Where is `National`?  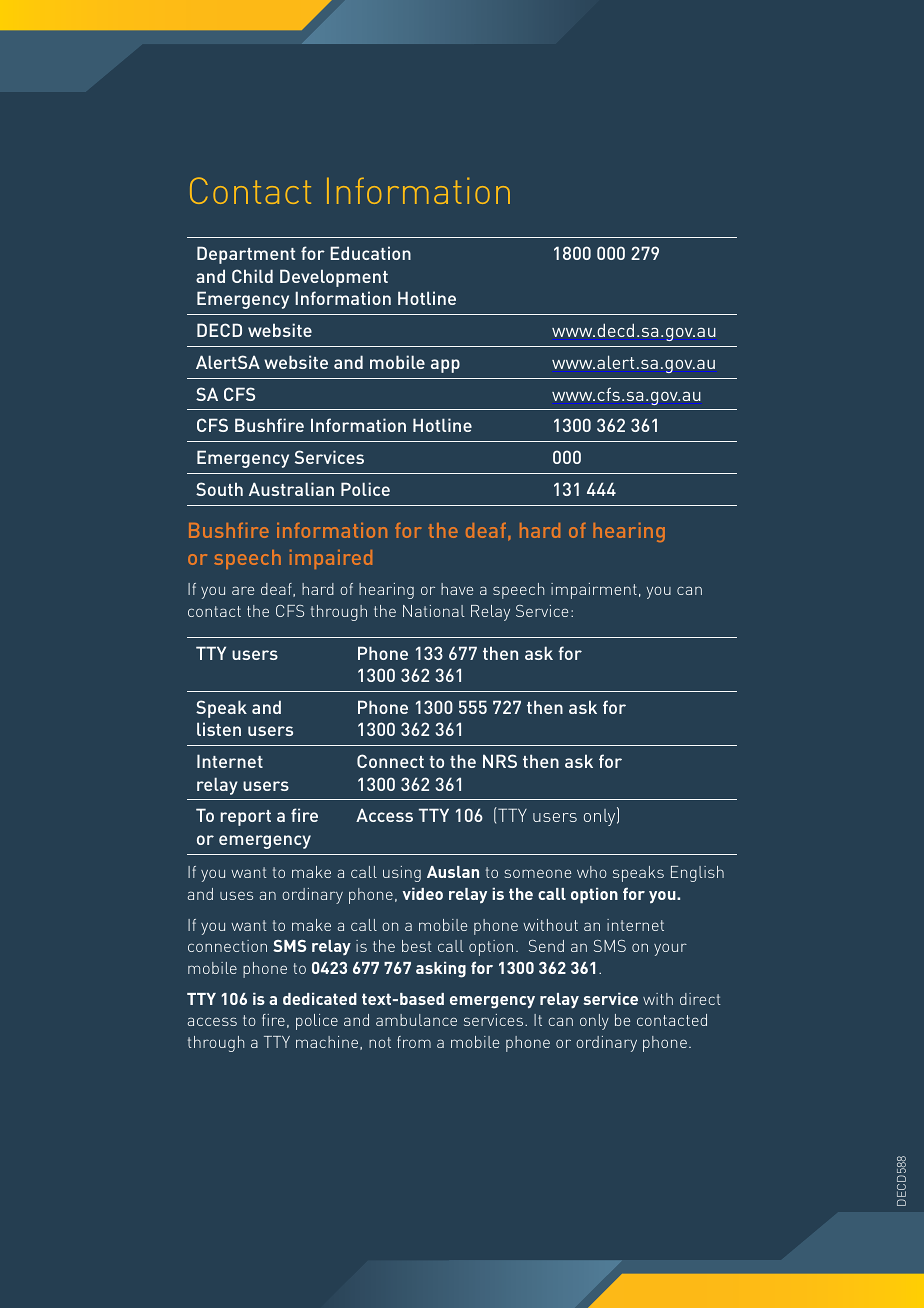
National is located at coordinates (434, 611).
